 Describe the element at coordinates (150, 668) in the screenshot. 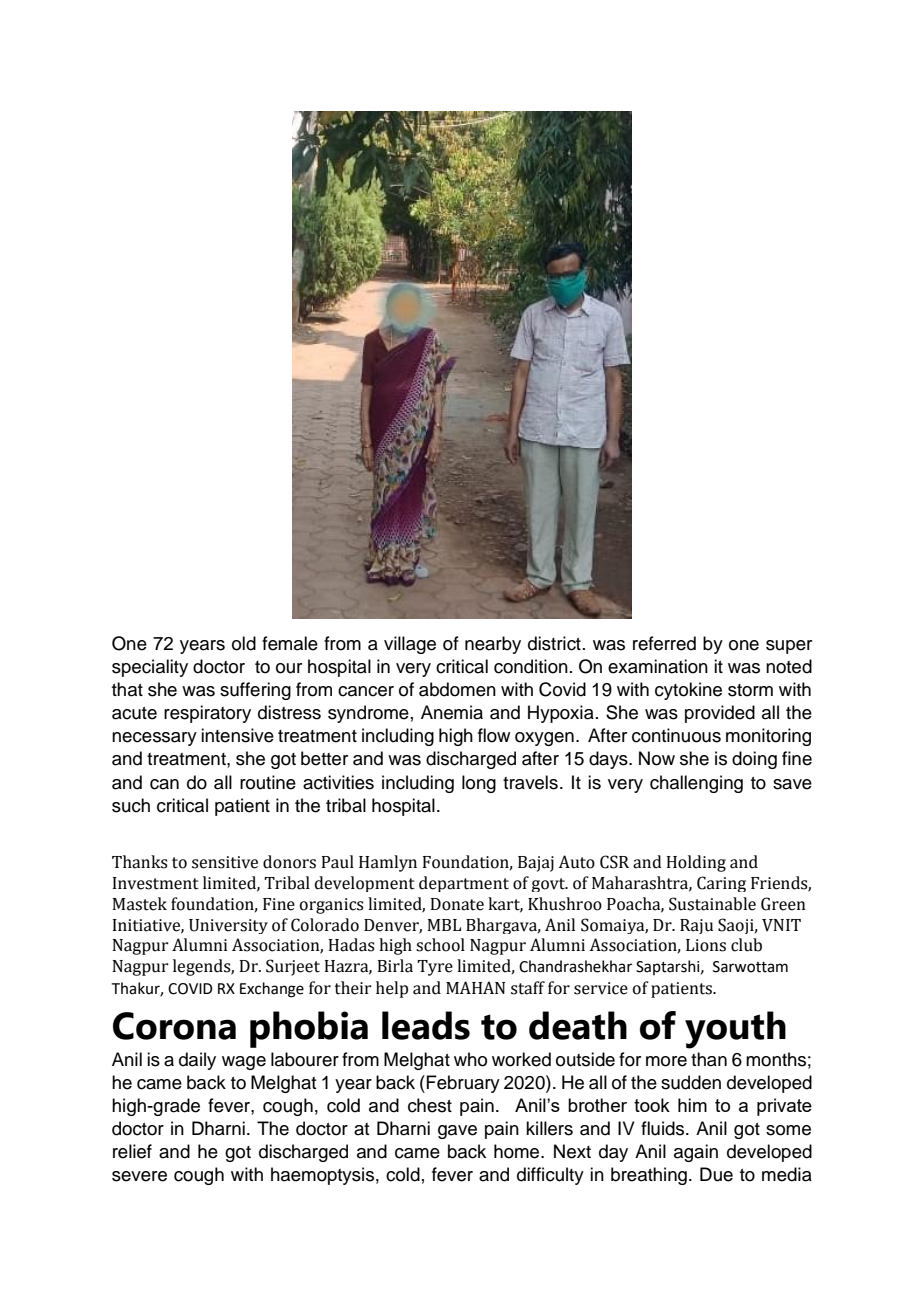

I see `speciality` at that location.
